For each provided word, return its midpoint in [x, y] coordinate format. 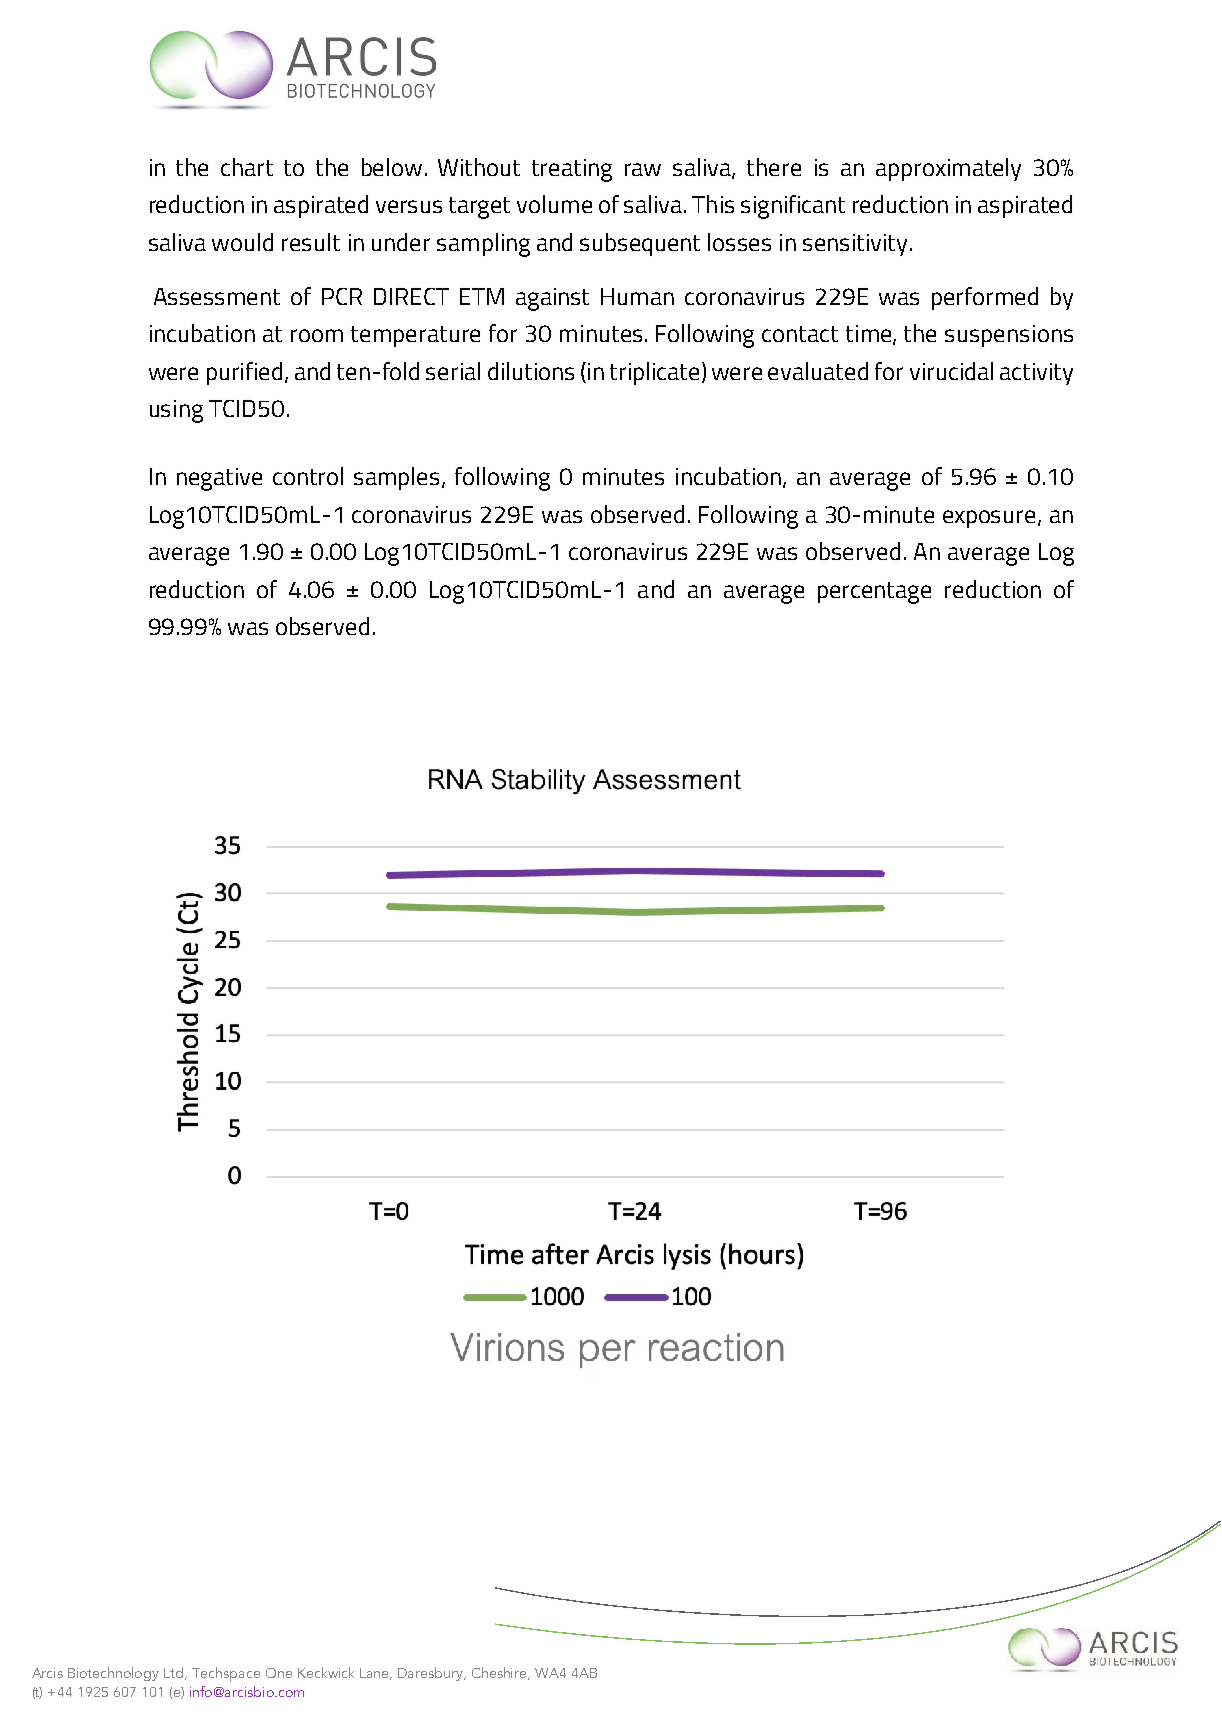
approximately [948, 169]
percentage [874, 593]
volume [554, 204]
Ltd [175, 1673]
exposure [989, 519]
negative [219, 479]
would [242, 242]
